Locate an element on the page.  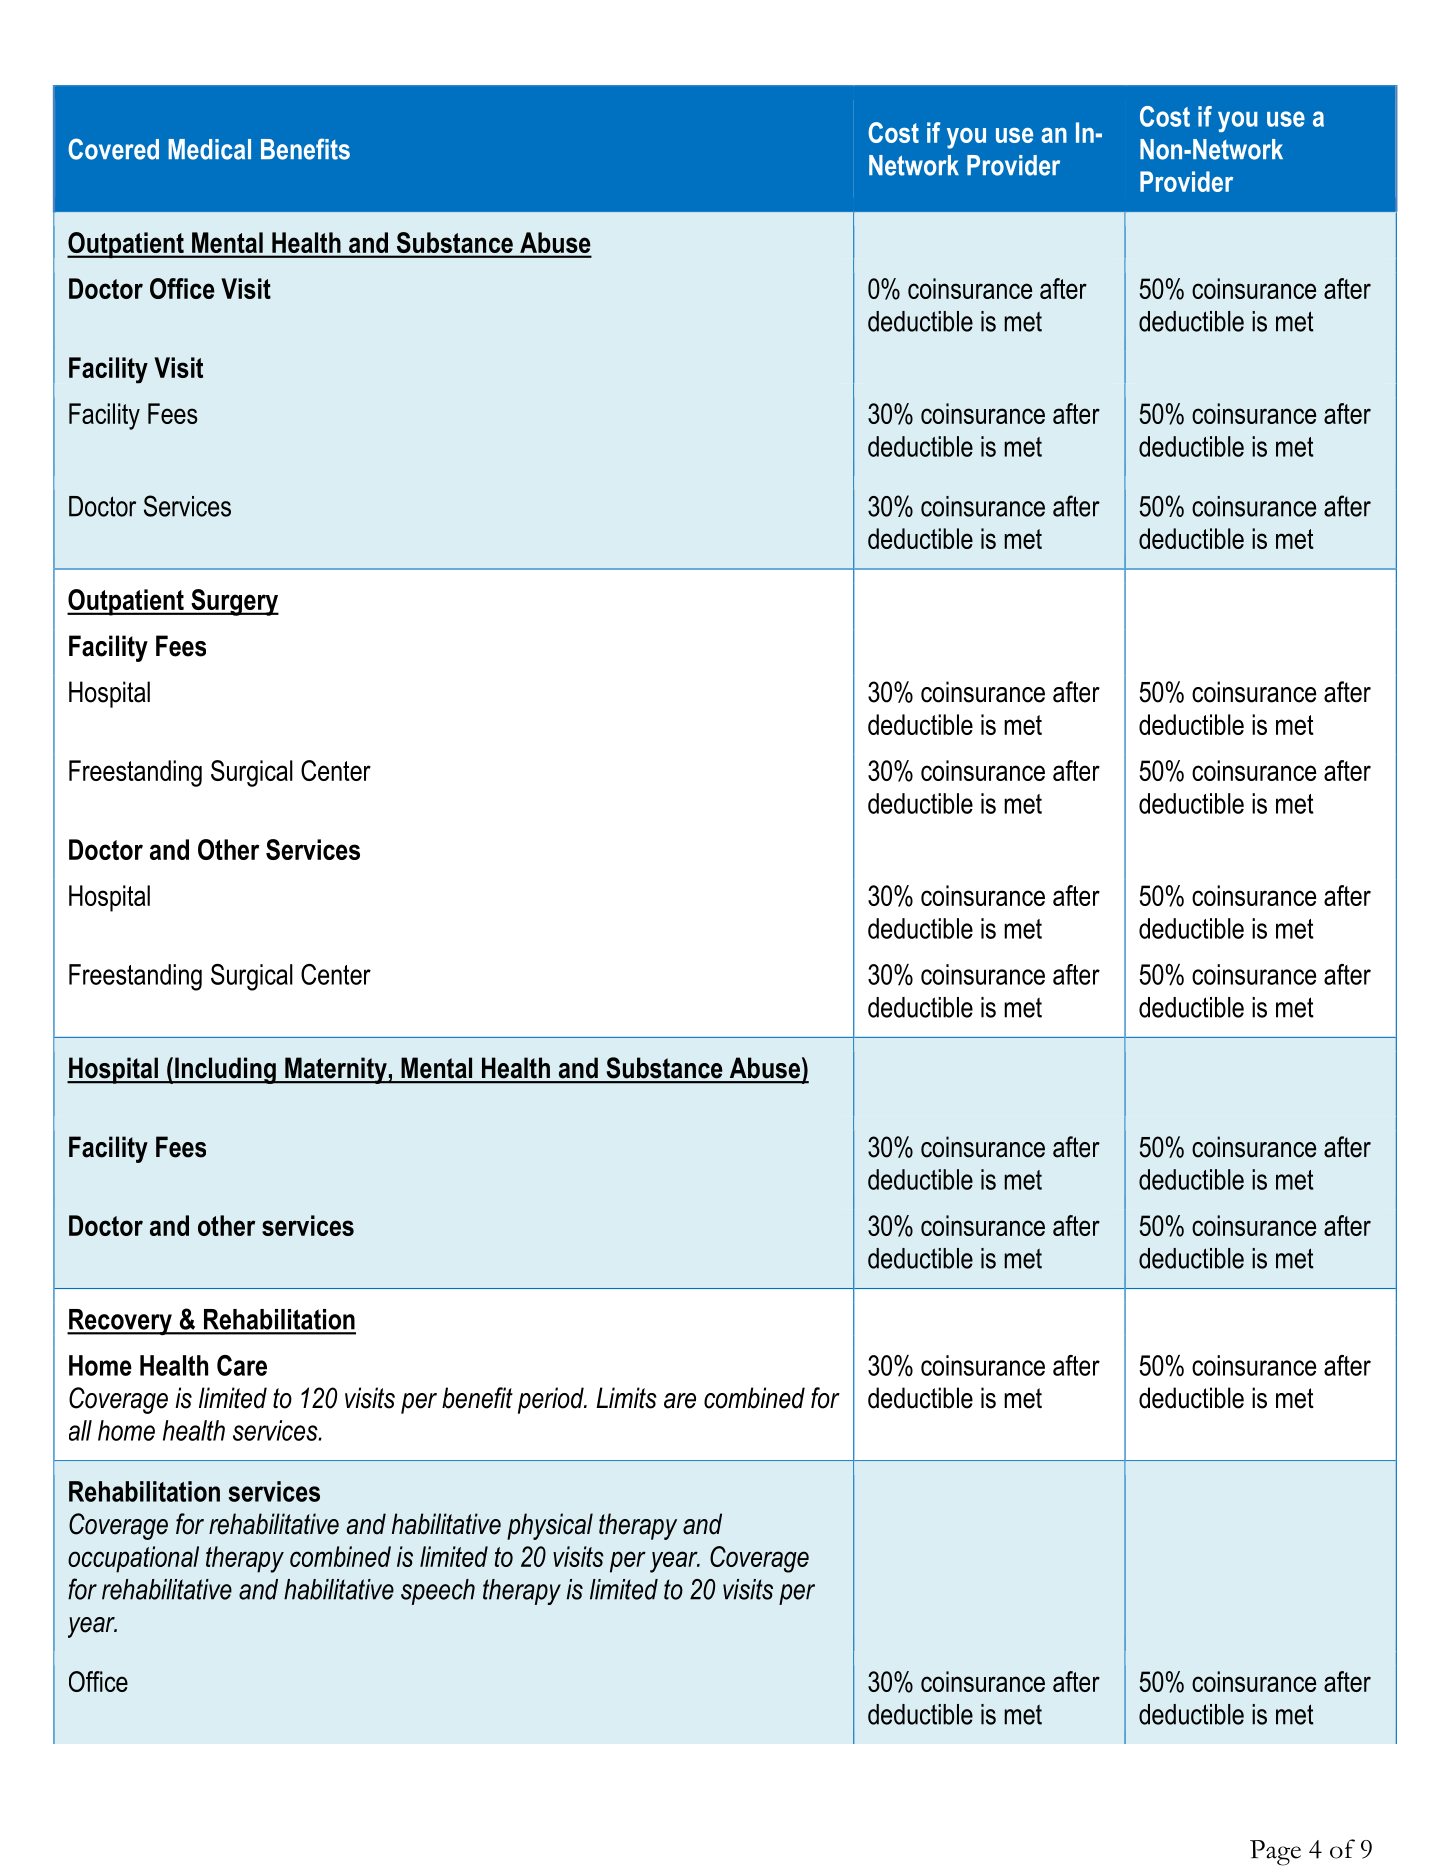
occupational is located at coordinates (133, 1559).
